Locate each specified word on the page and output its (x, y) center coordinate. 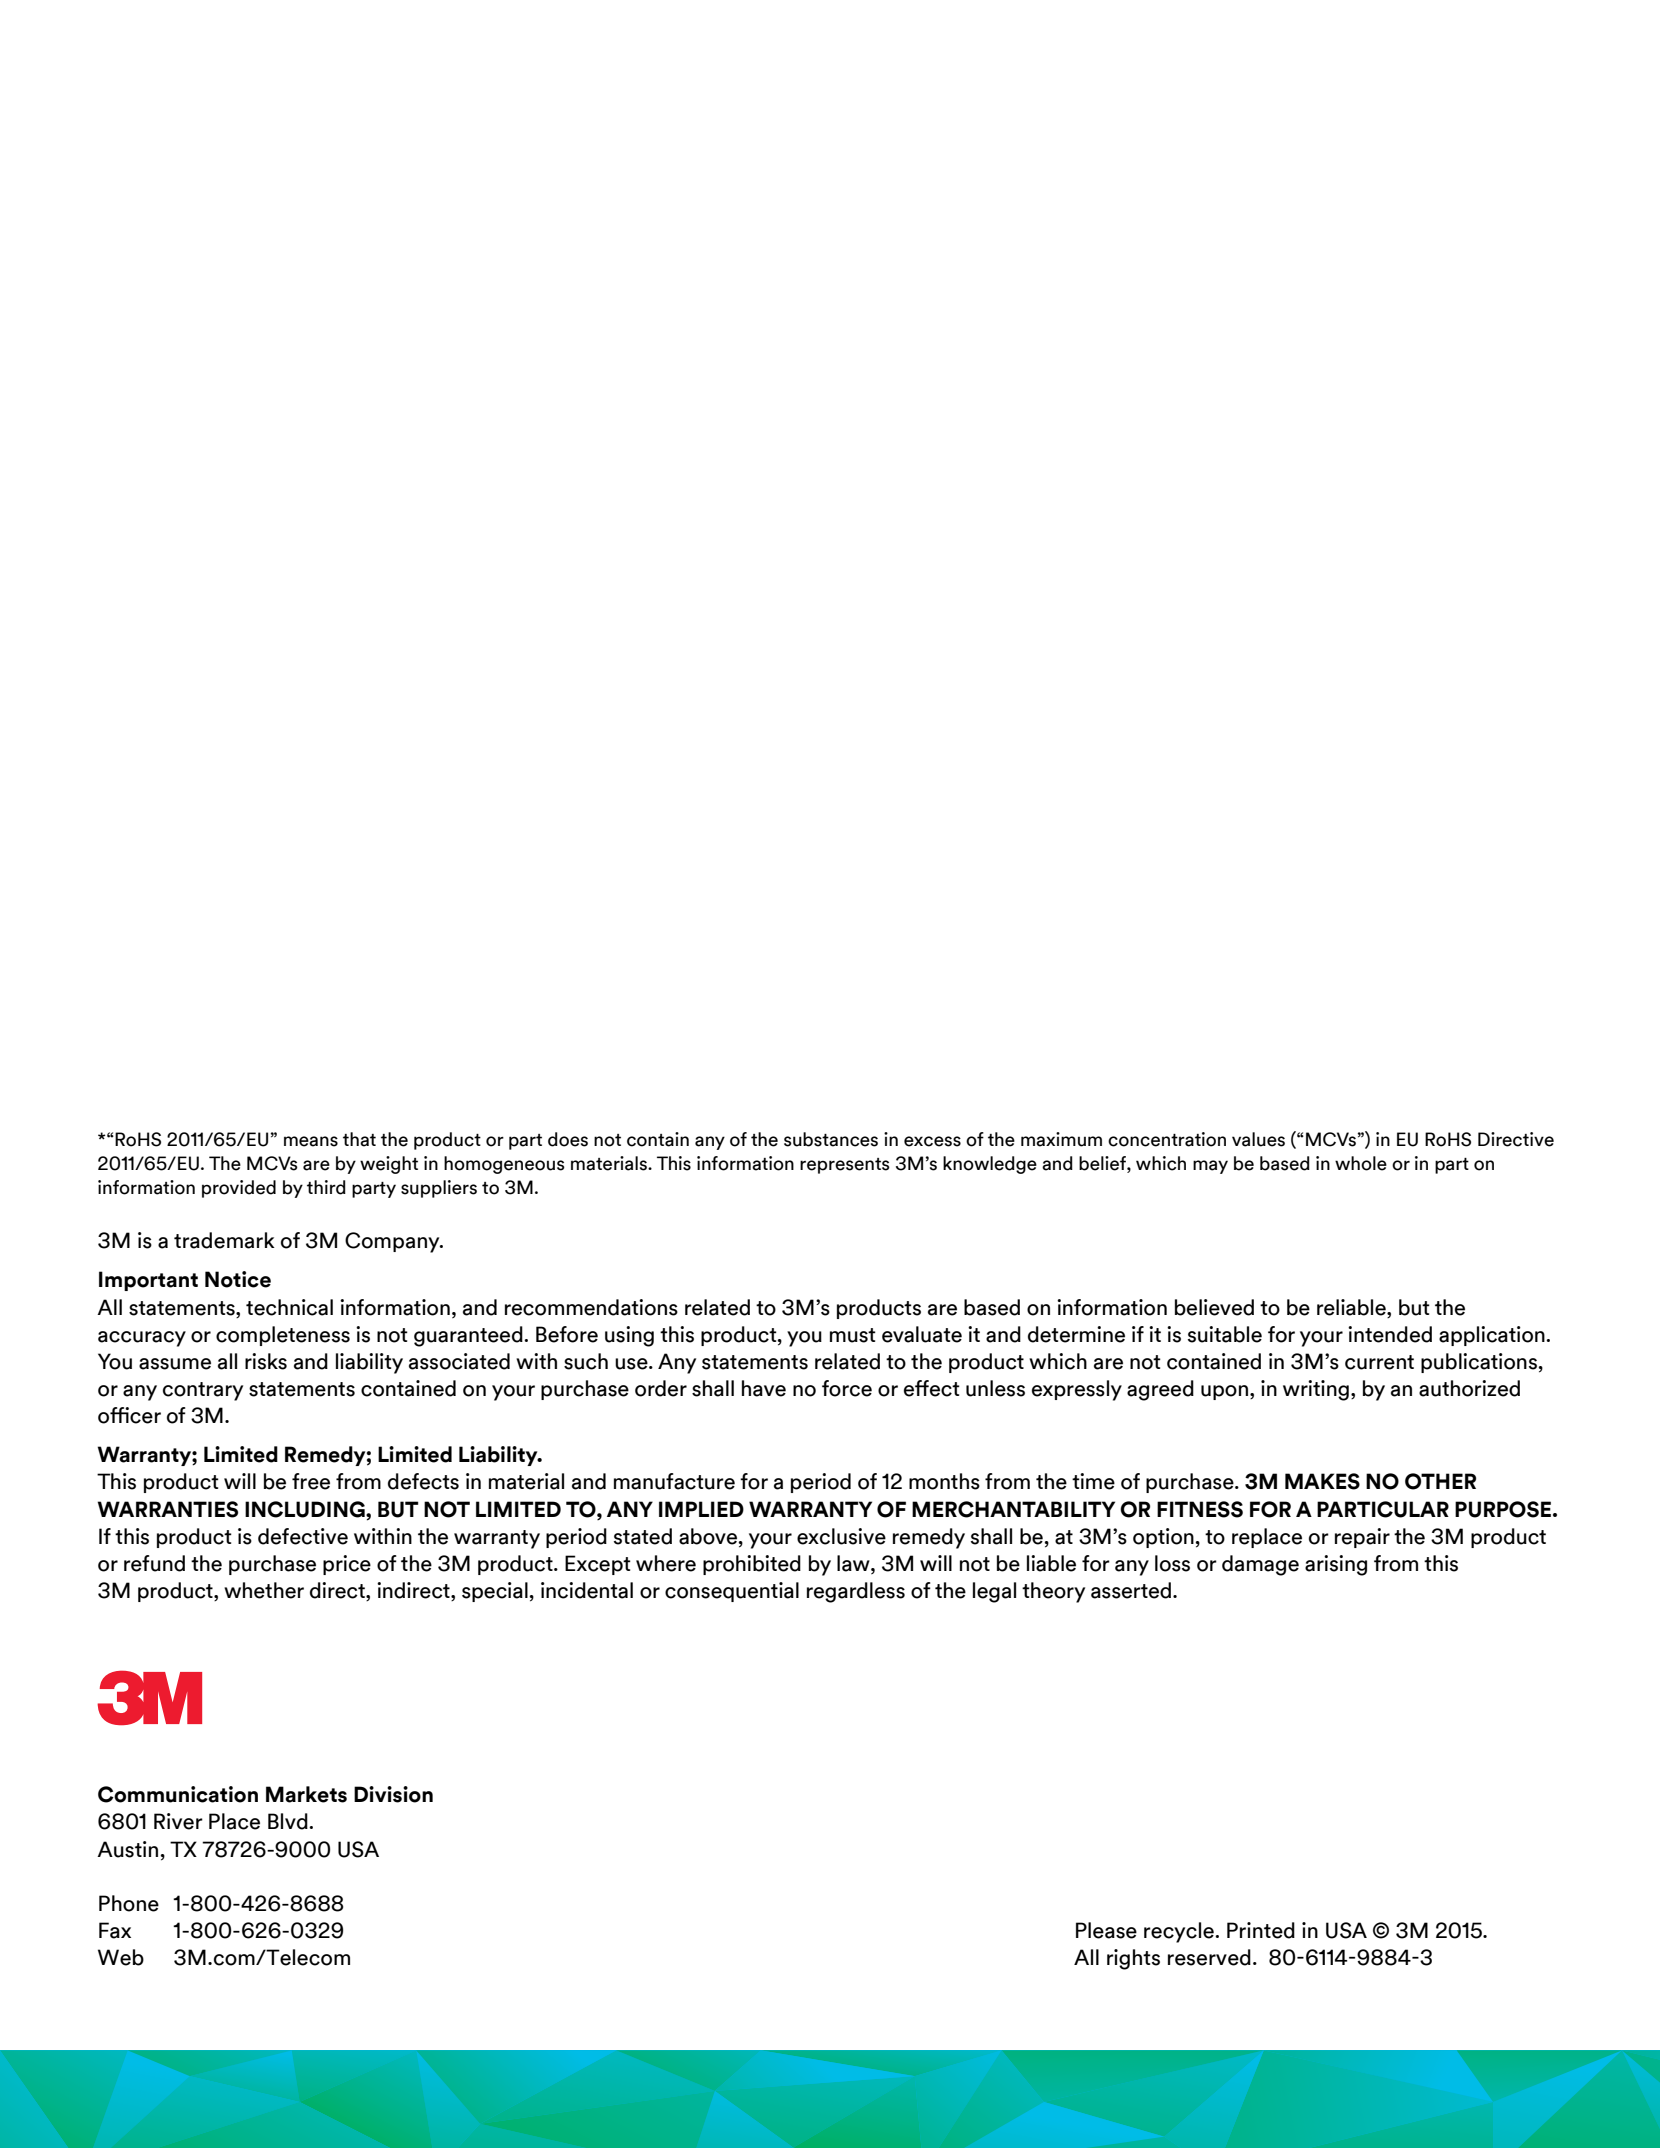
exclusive (841, 1536)
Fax (115, 1930)
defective (303, 1536)
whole (1361, 1163)
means (311, 1141)
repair (1362, 1538)
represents (845, 1166)
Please (1106, 1930)
